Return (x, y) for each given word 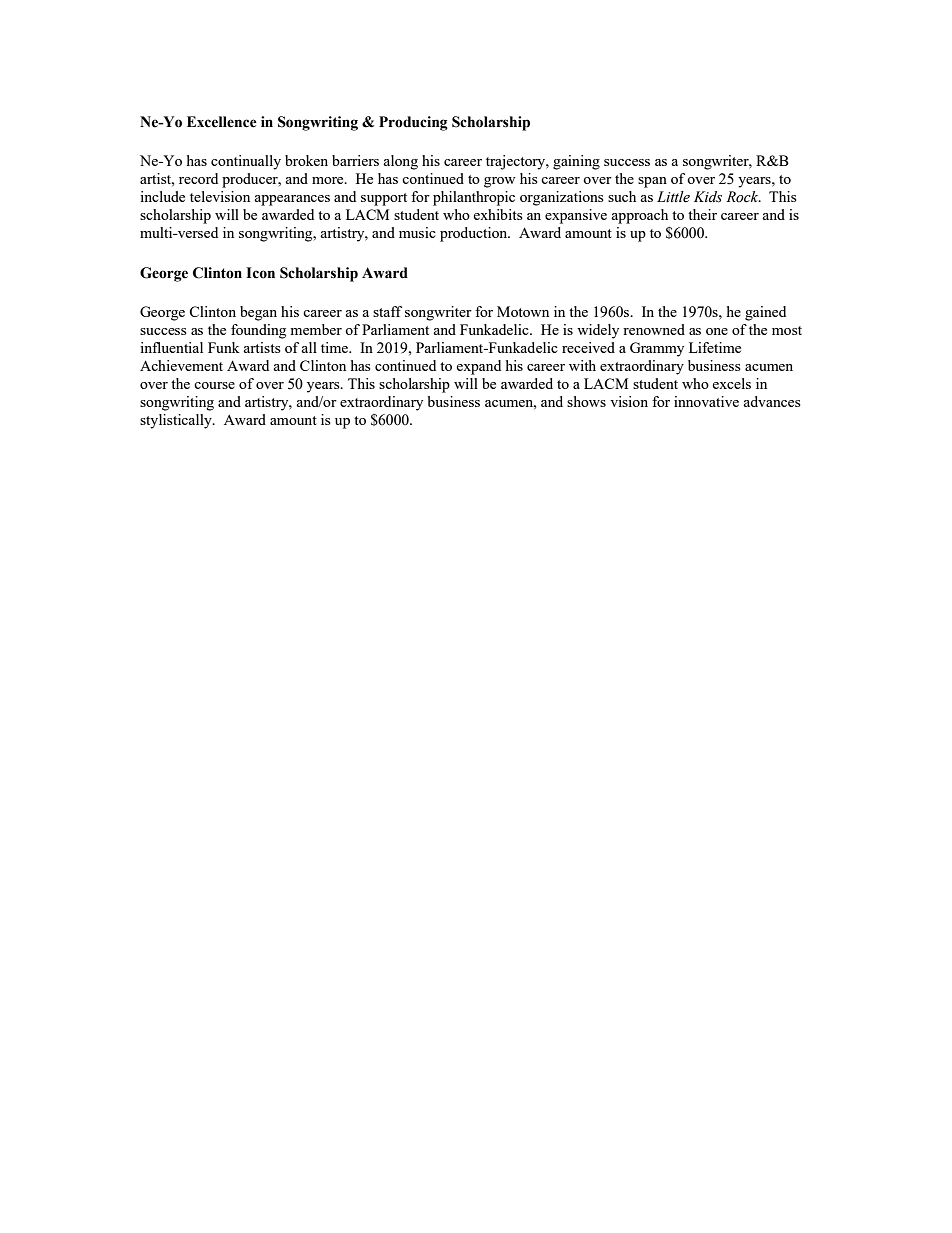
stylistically (177, 421)
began (258, 313)
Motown (523, 311)
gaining (576, 162)
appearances (292, 200)
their (702, 214)
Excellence (222, 122)
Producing (413, 123)
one (717, 331)
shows (586, 401)
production (475, 234)
